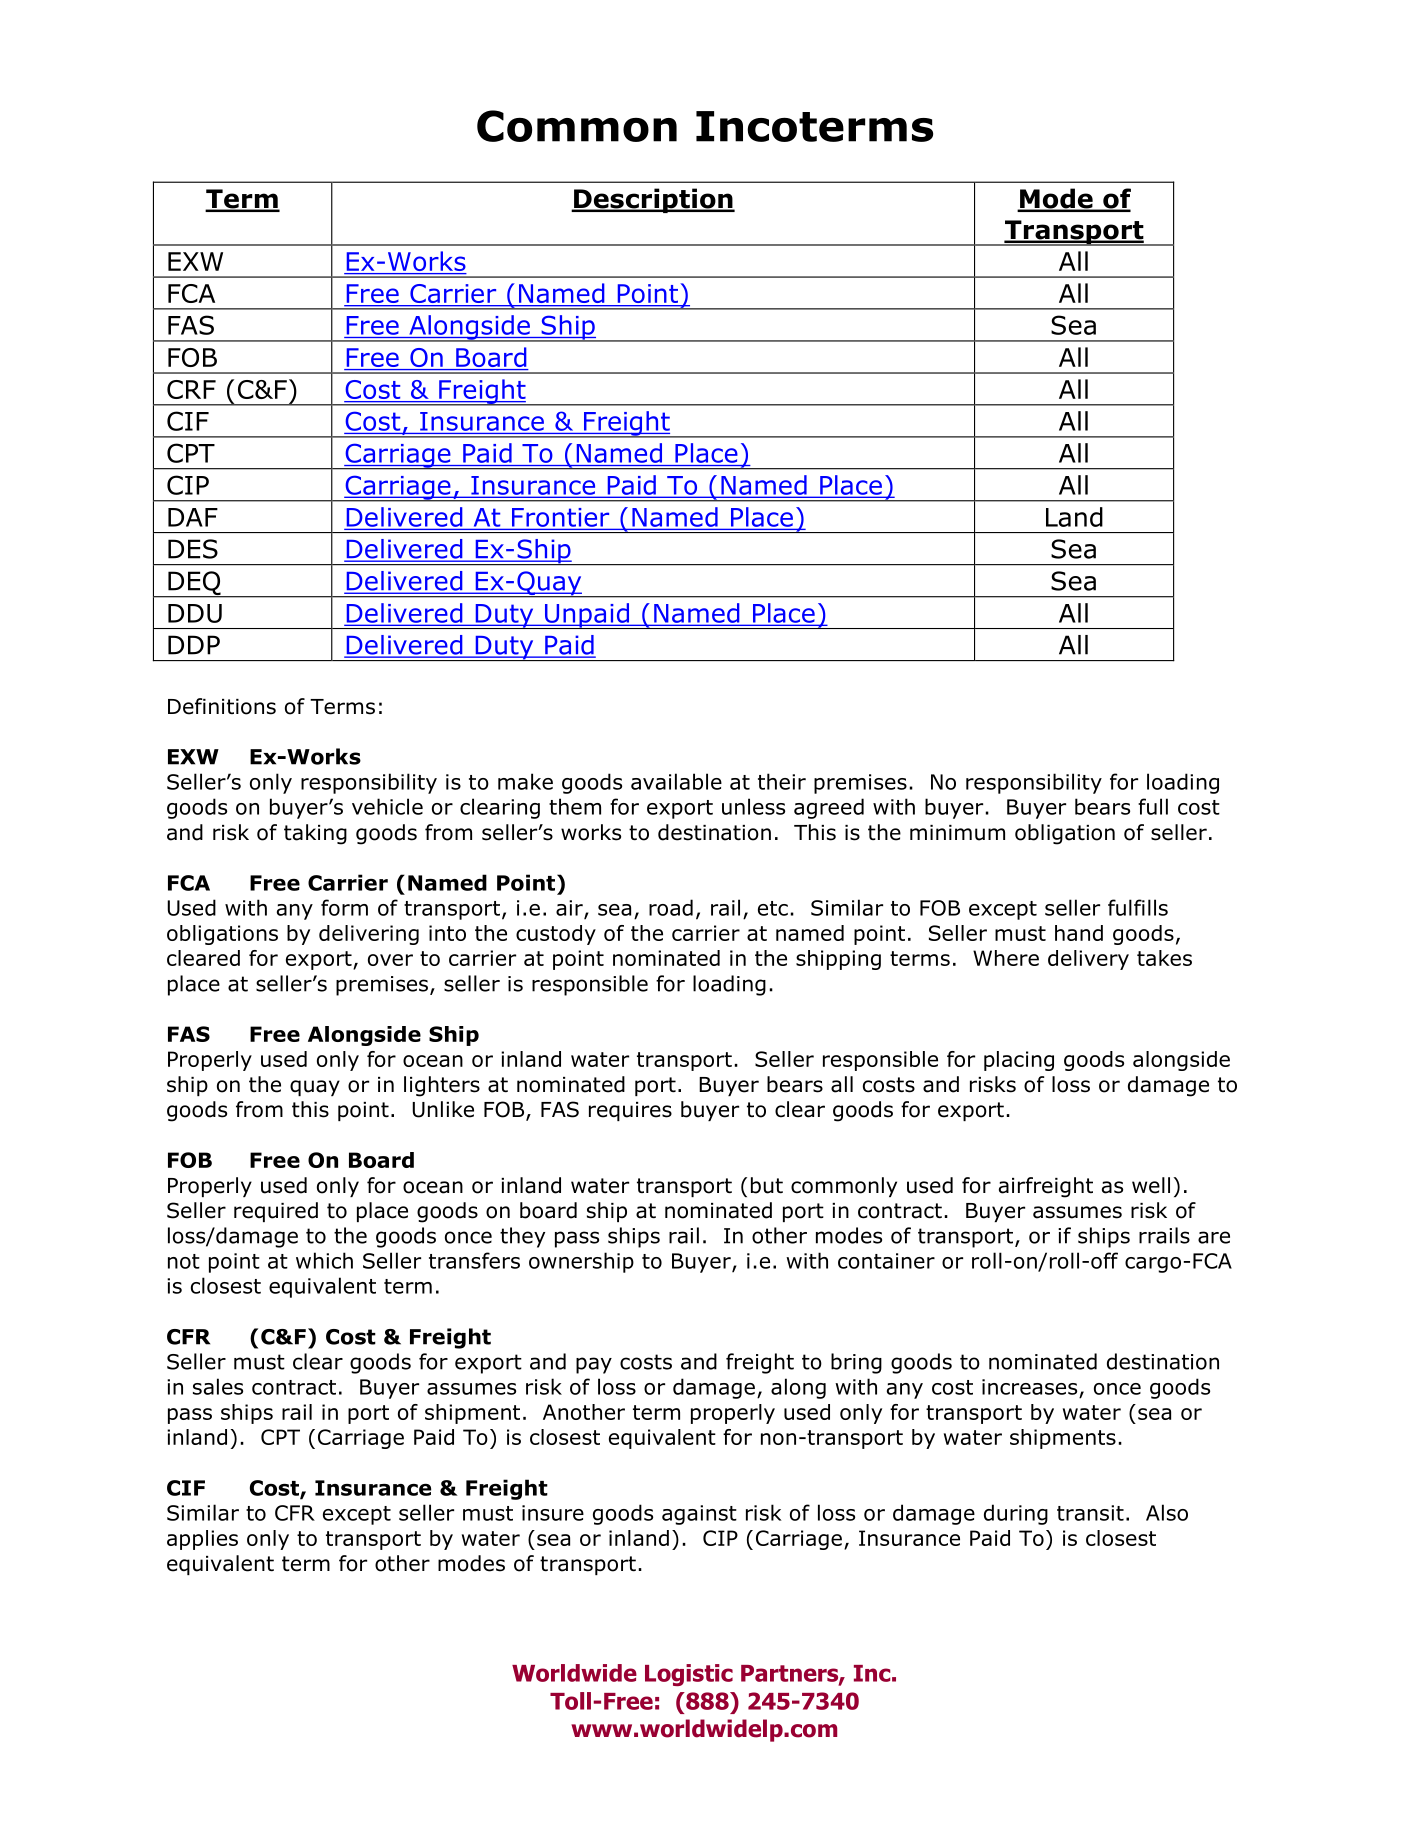 The image size is (1410, 1825). I want to click on Description, so click(653, 200).
